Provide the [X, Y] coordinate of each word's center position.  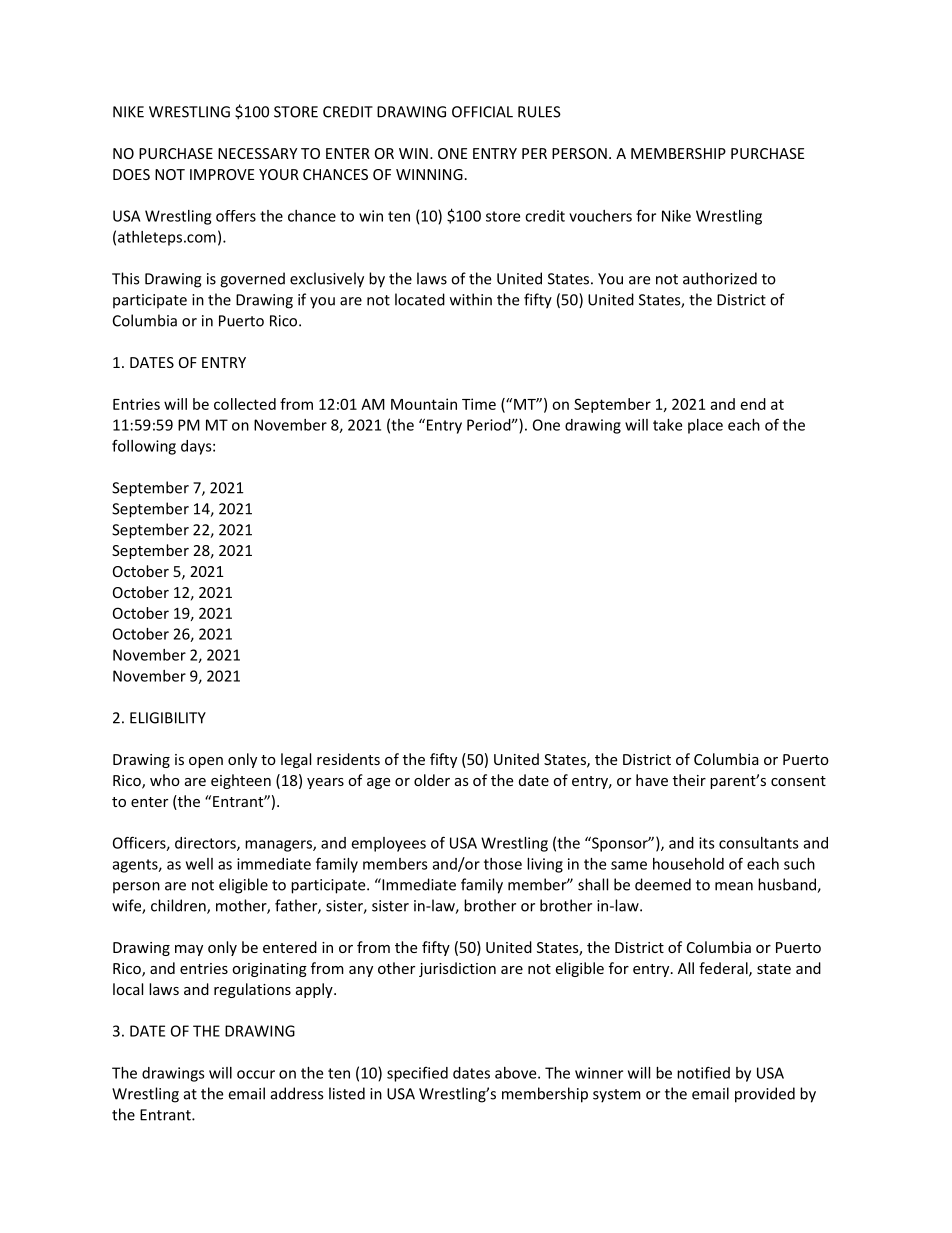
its [707, 843]
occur [256, 1074]
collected [245, 404]
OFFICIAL [482, 112]
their [689, 780]
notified [703, 1072]
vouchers [600, 216]
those [503, 864]
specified [417, 1074]
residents [348, 759]
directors [206, 844]
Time [479, 404]
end [753, 404]
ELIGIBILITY [168, 718]
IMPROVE [222, 174]
